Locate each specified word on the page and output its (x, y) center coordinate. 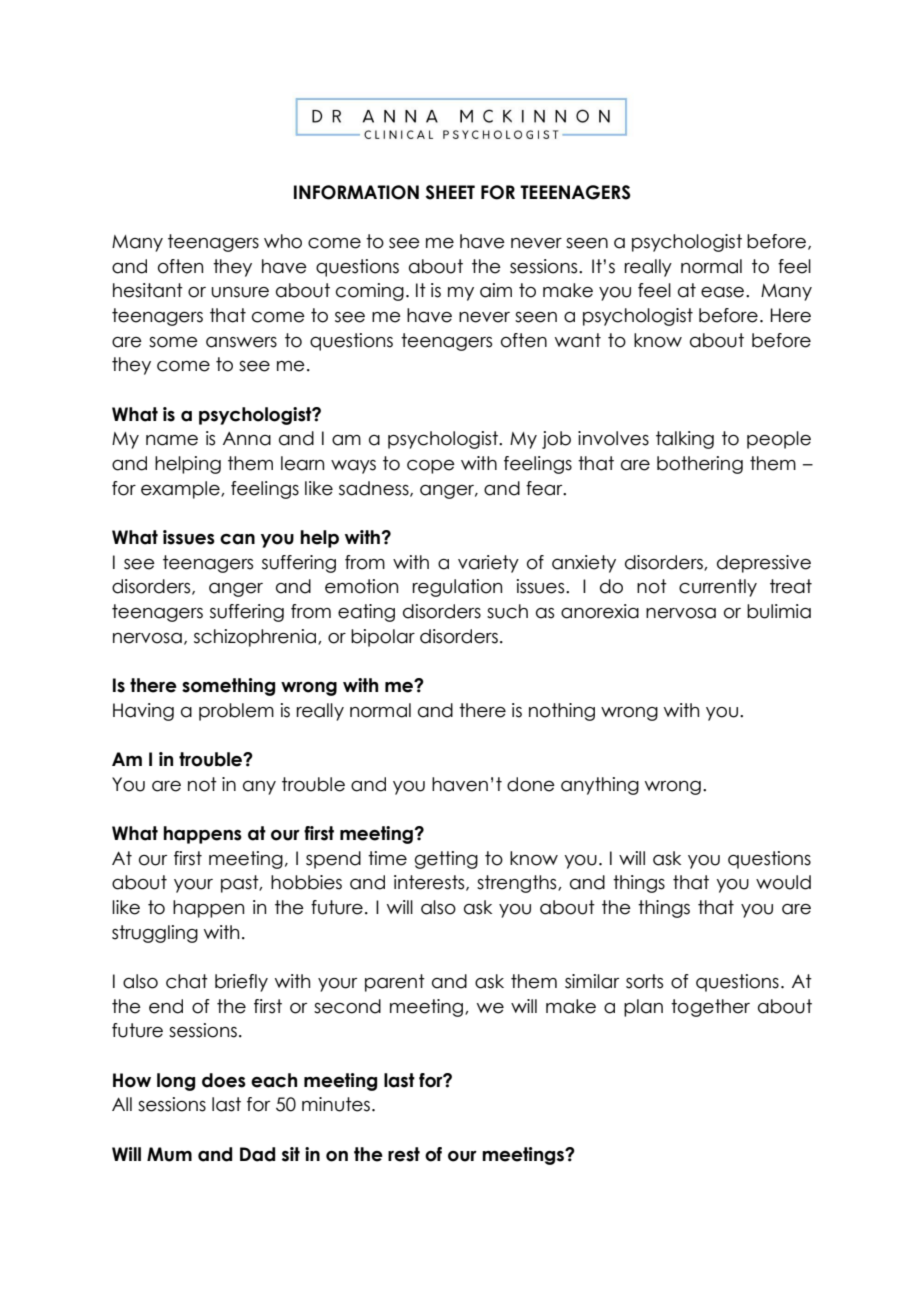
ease (724, 292)
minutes (336, 1104)
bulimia (779, 611)
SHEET (450, 192)
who (283, 241)
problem (236, 712)
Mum (169, 1154)
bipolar (383, 638)
